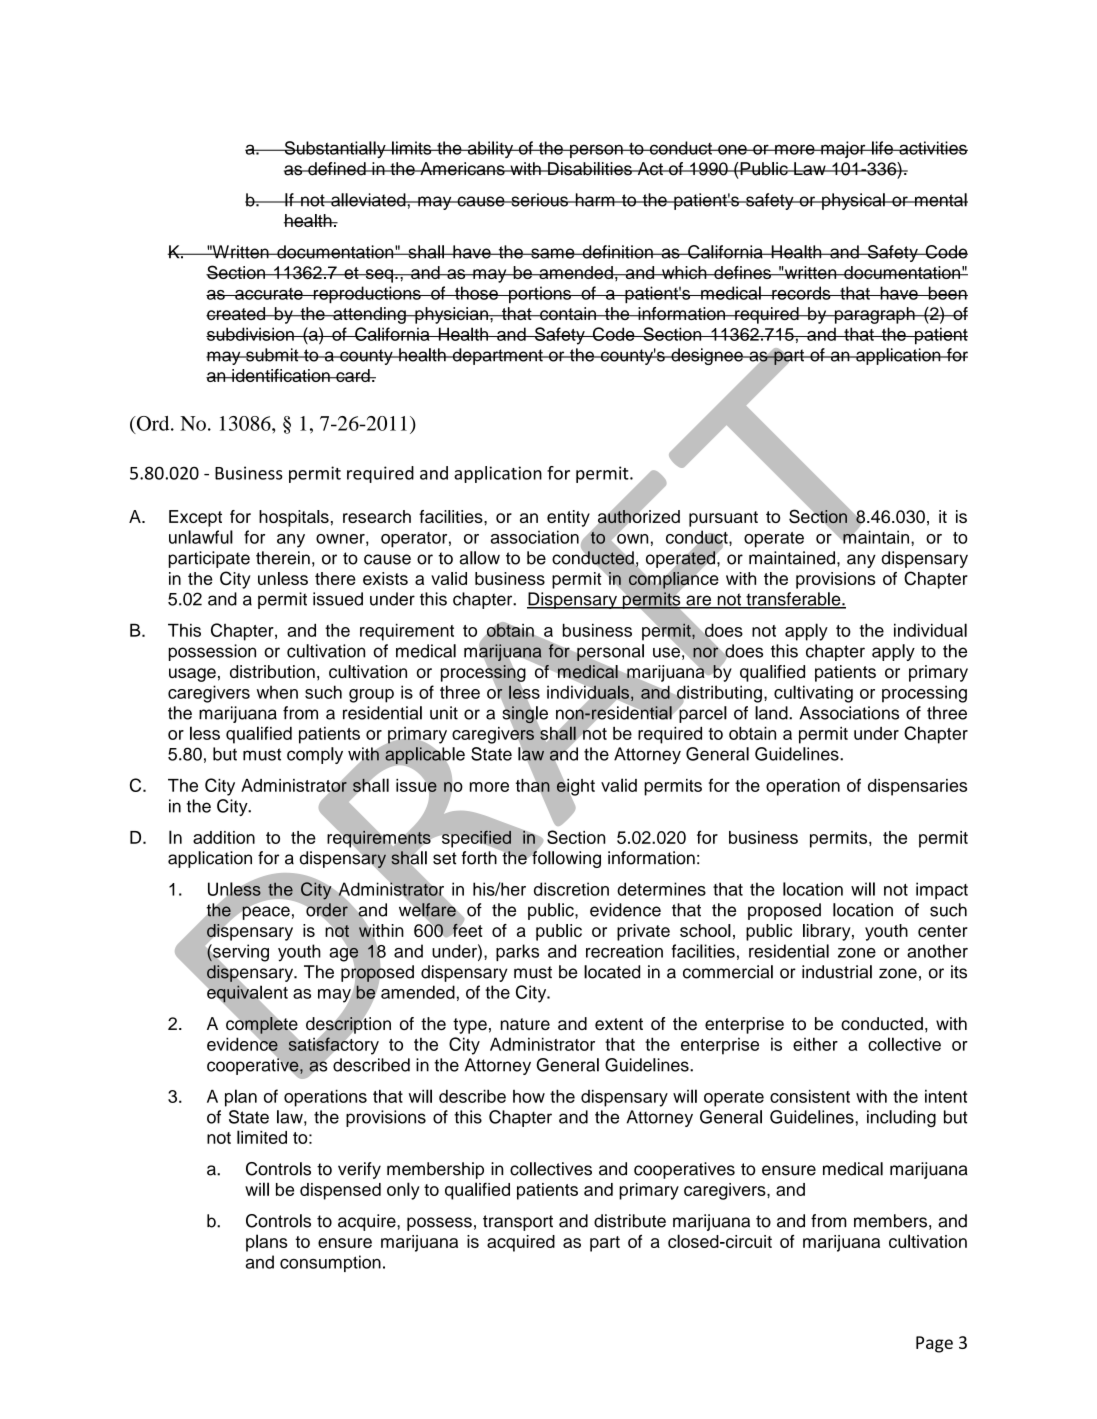  What do you see at coordinates (571, 889) in the screenshot?
I see `discretion` at bounding box center [571, 889].
